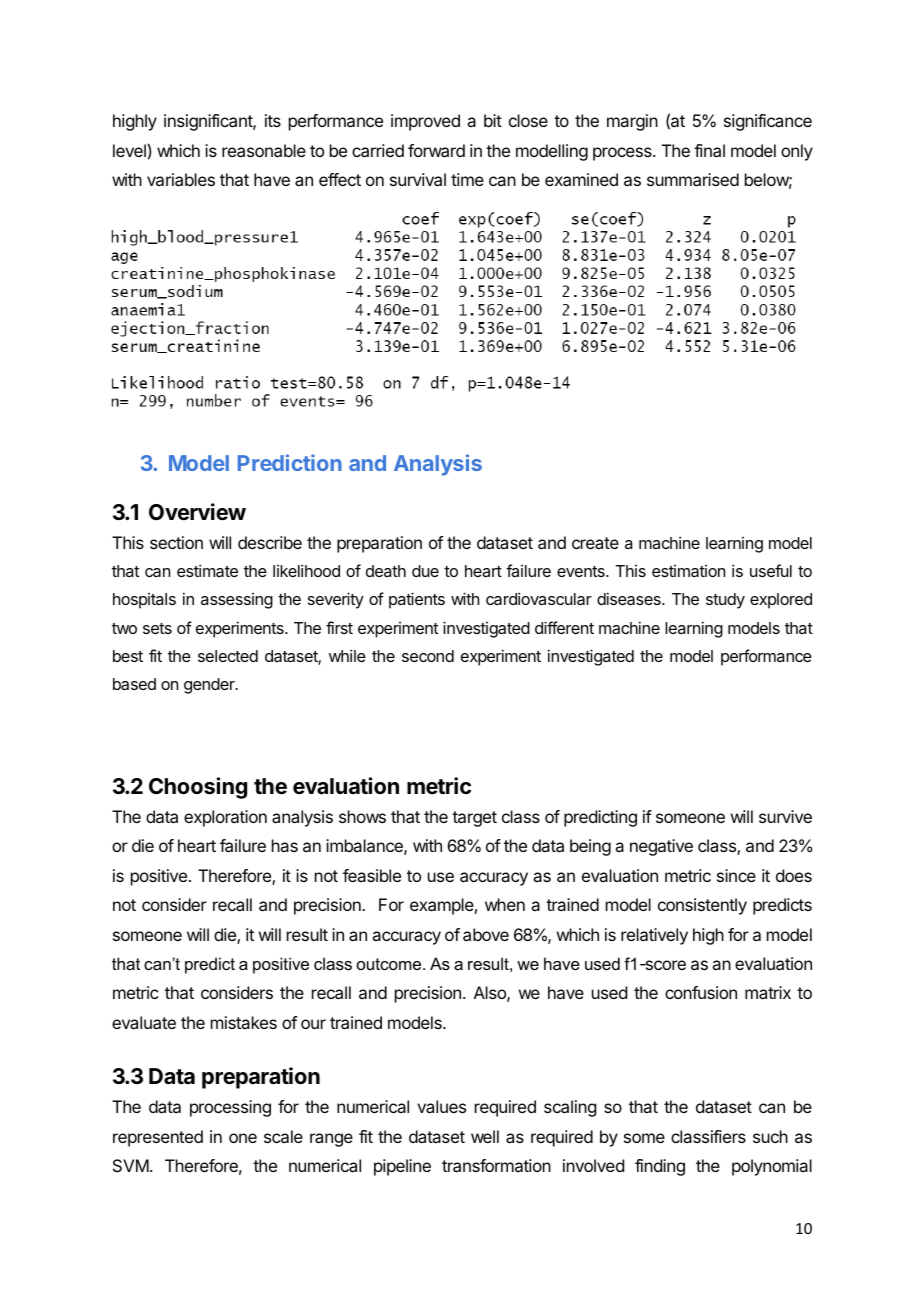 The width and height of the page is (924, 1308). Describe the element at coordinates (485, 1136) in the page. I see `well` at that location.
